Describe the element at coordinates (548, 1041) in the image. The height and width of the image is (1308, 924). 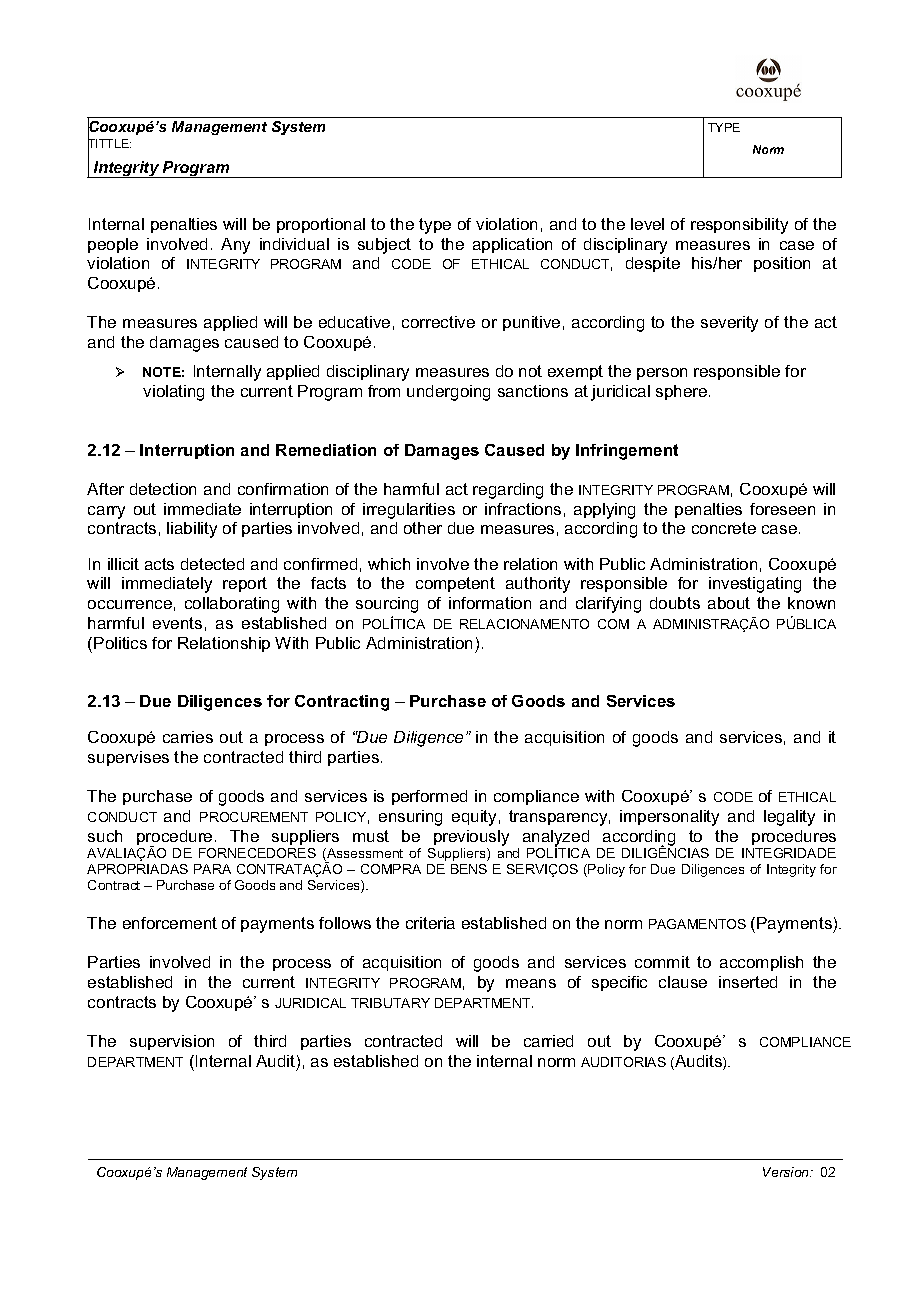
I see `carried` at that location.
